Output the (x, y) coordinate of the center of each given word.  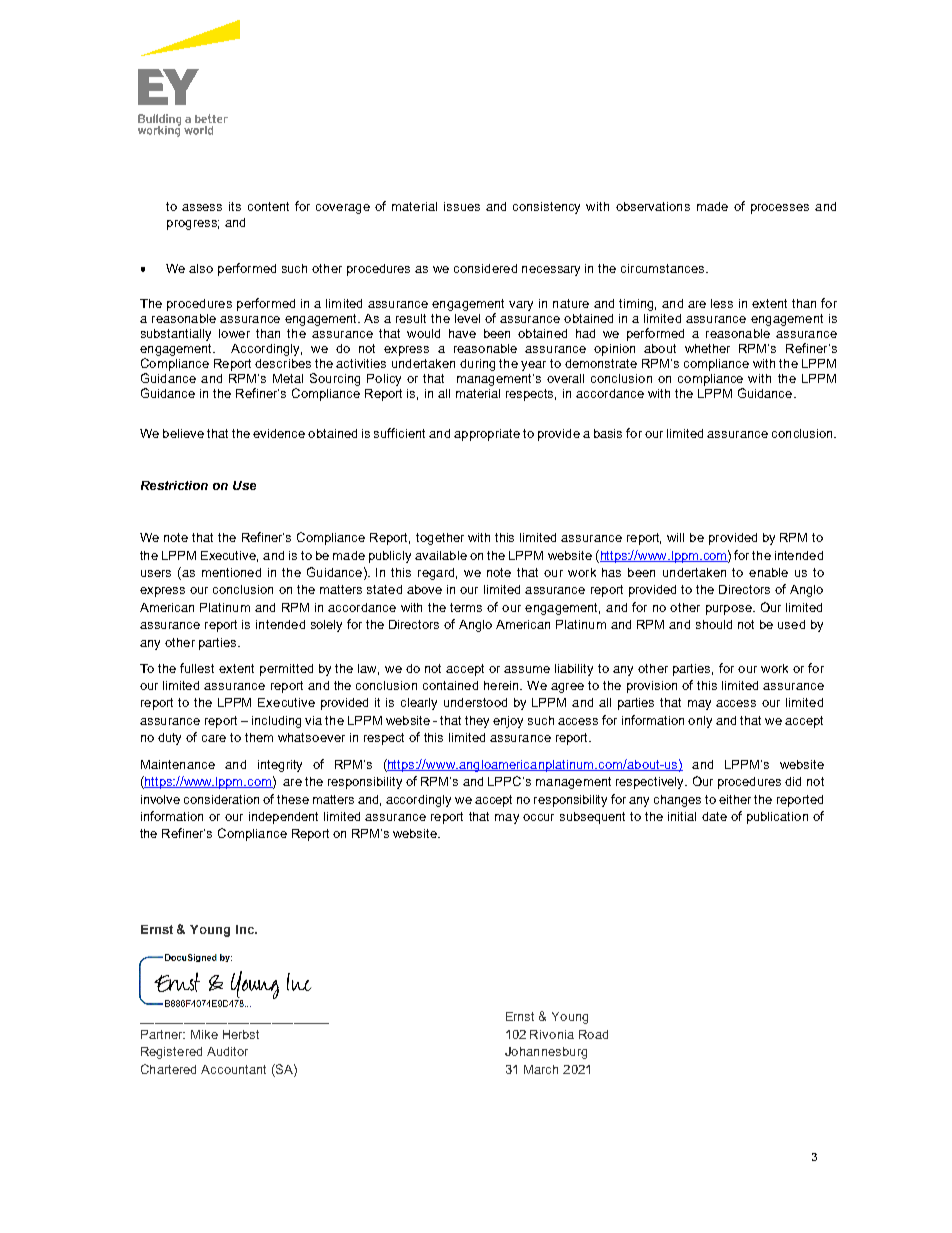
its (235, 206)
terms (466, 607)
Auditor (227, 1051)
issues (462, 206)
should (714, 624)
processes (780, 209)
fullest (197, 668)
